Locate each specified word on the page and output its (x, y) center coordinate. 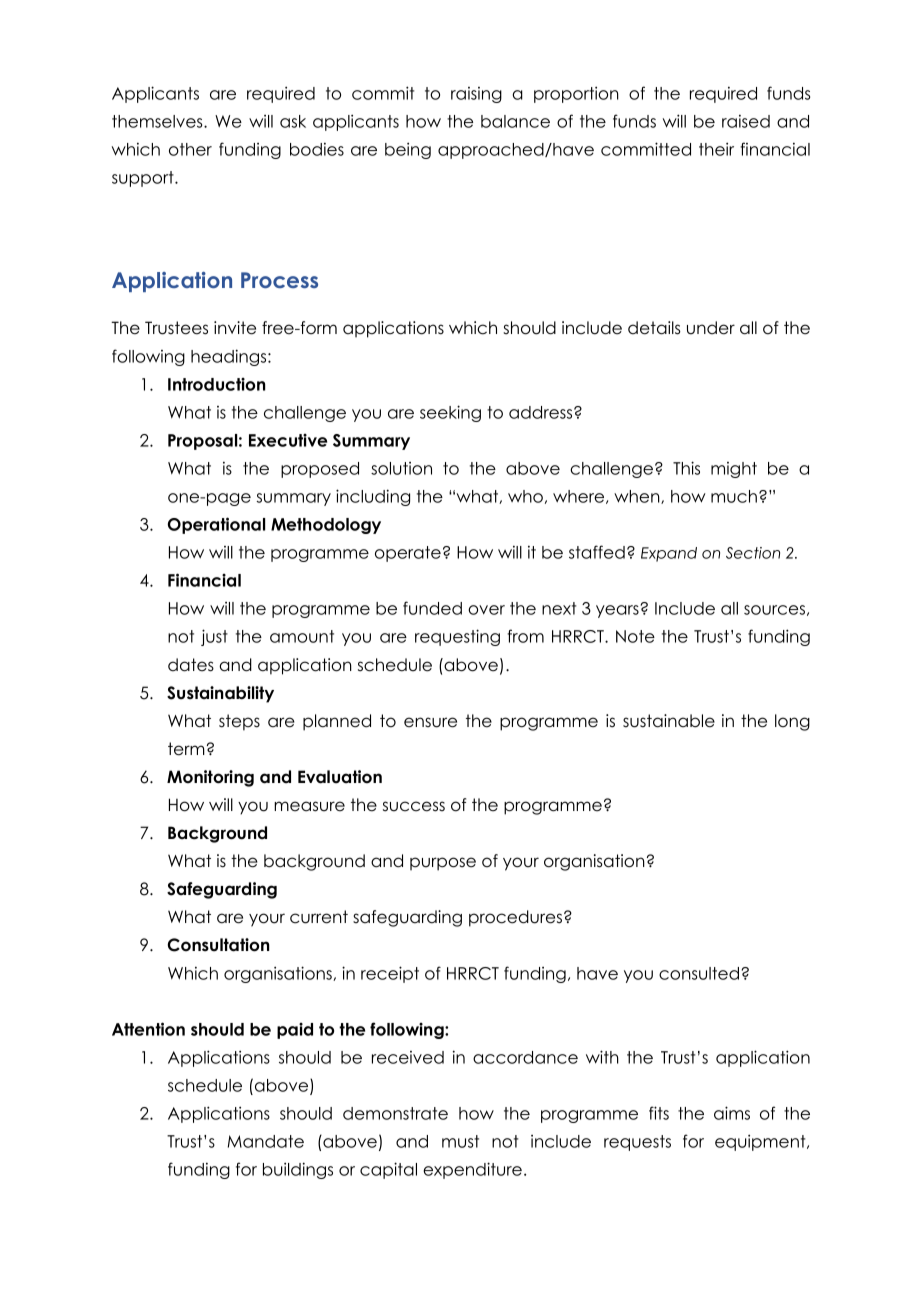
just (214, 637)
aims (732, 1113)
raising (476, 95)
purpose (443, 864)
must (460, 1141)
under (711, 328)
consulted (699, 973)
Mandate (266, 1141)
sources (774, 610)
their (716, 149)
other (190, 149)
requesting (457, 637)
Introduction (216, 384)
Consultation (218, 945)
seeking (450, 413)
